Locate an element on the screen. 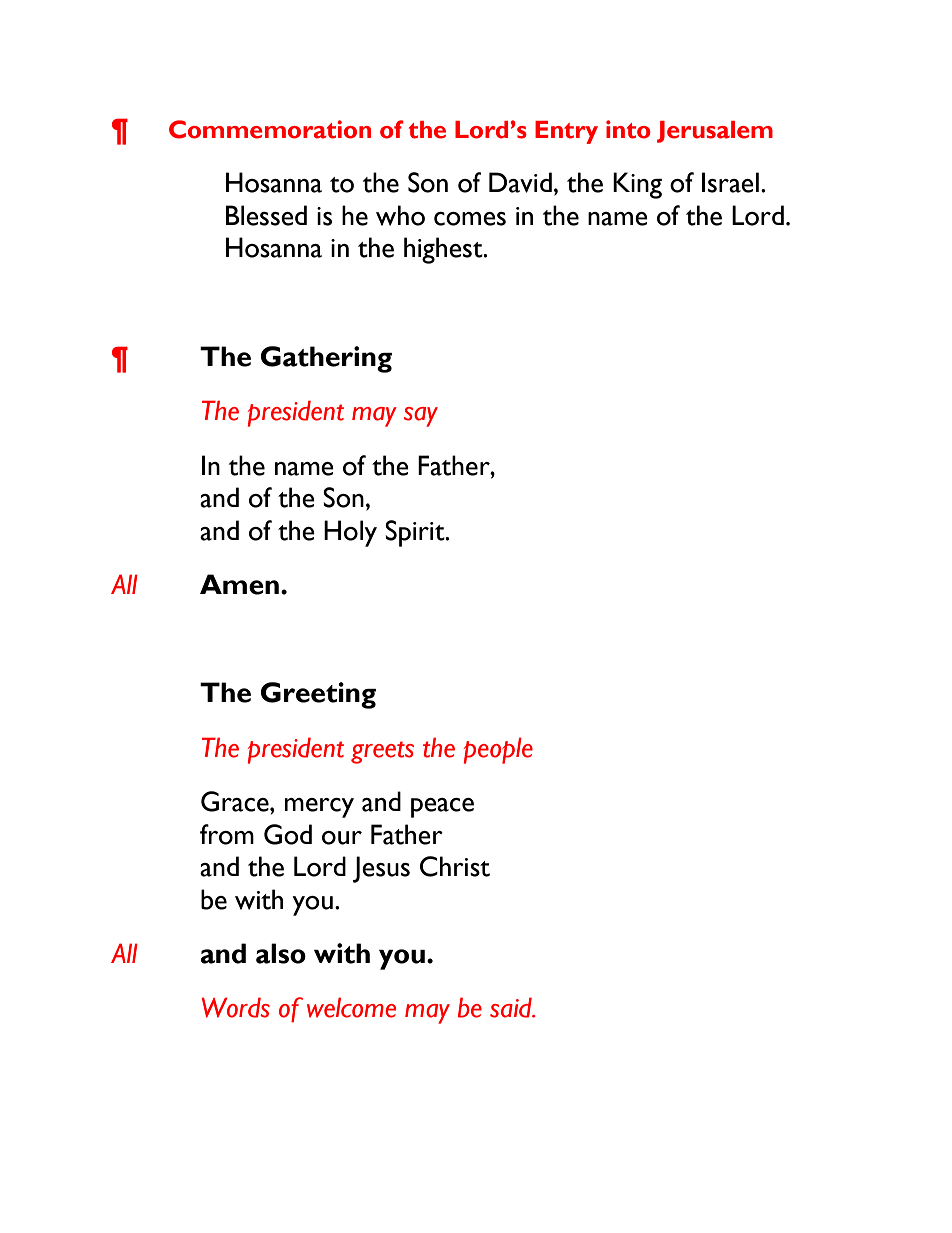  Israel is located at coordinates (730, 182).
